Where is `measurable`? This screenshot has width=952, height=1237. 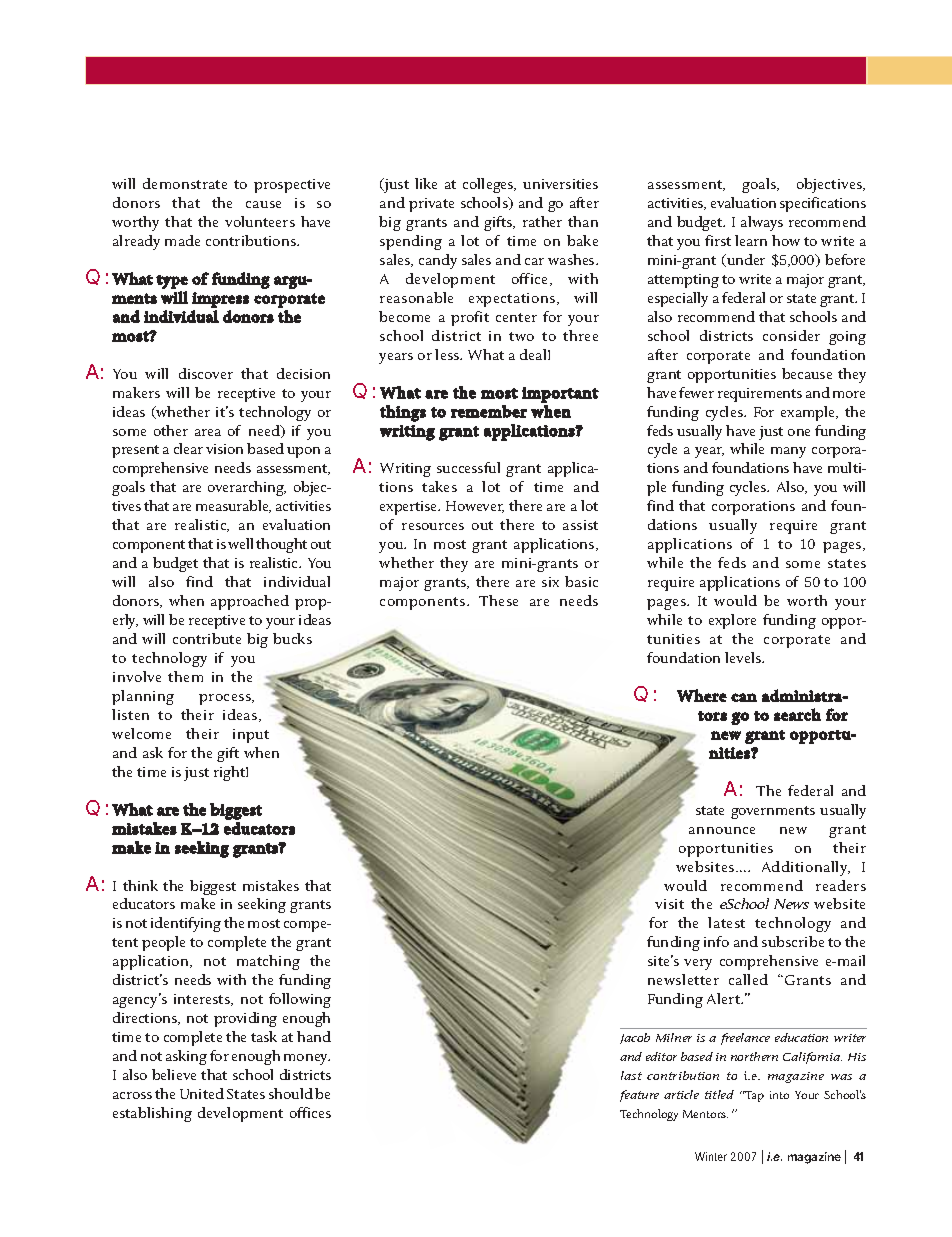 measurable is located at coordinates (233, 506).
